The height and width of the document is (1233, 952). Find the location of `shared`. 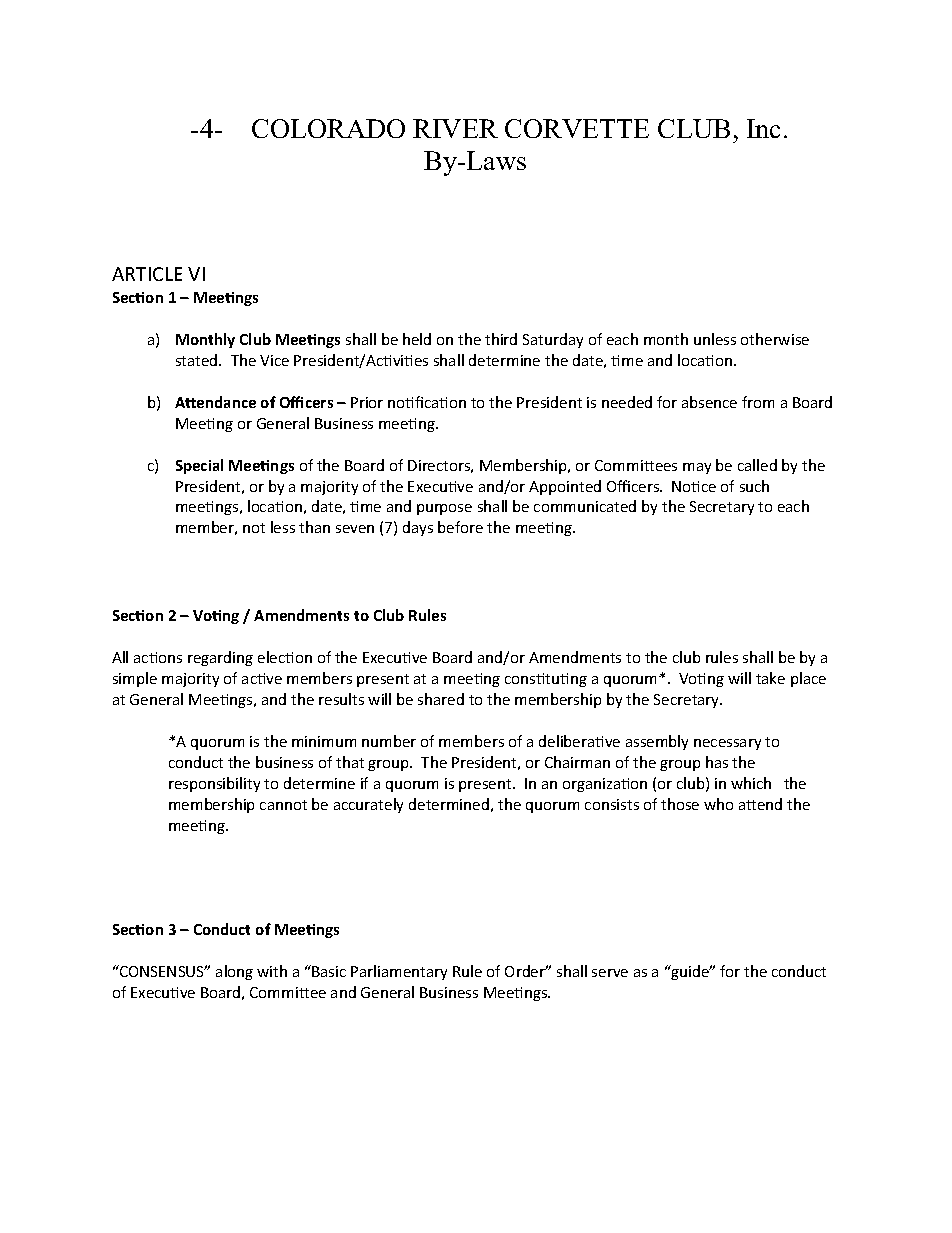

shared is located at coordinates (441, 699).
